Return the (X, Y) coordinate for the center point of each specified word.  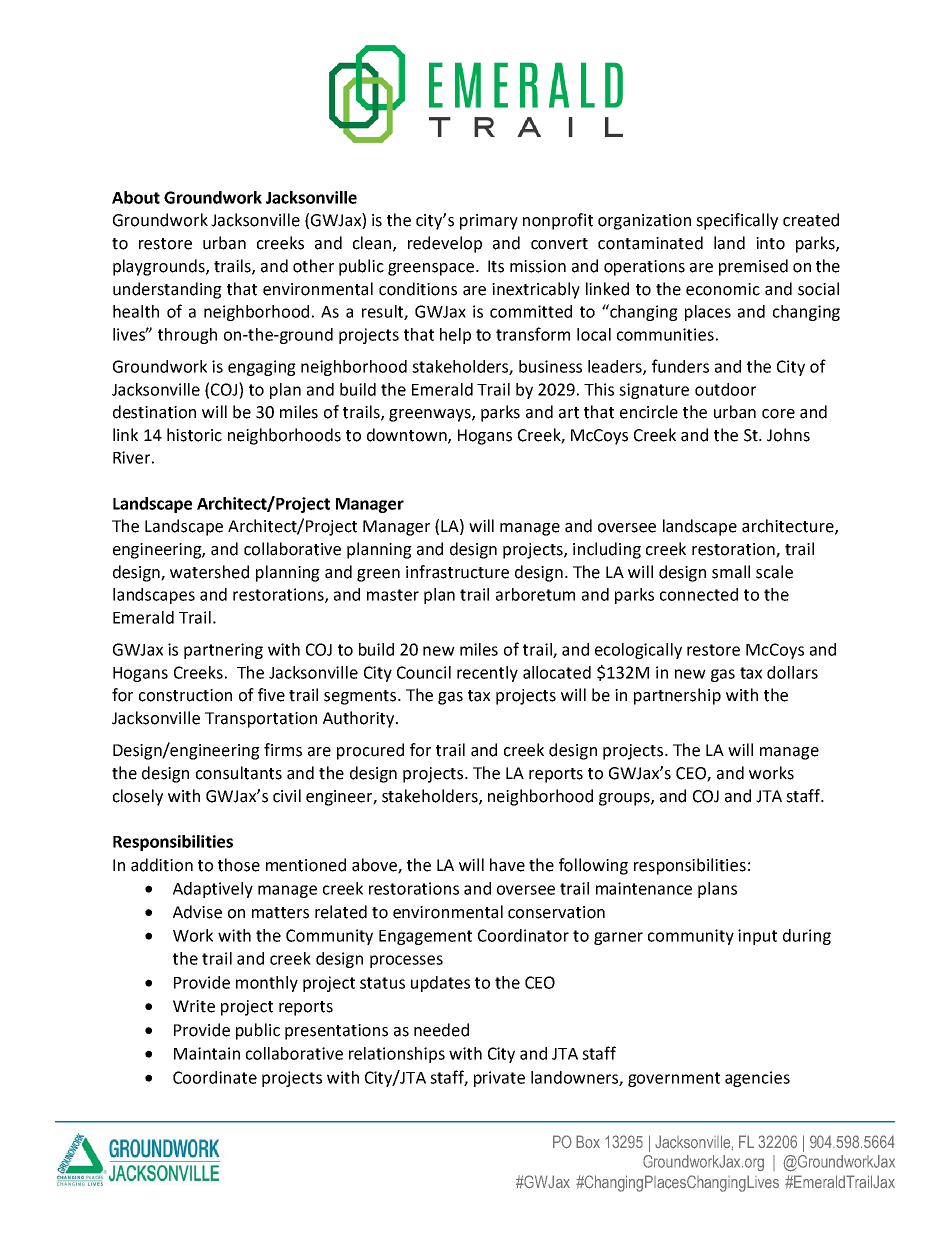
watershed (209, 572)
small (731, 572)
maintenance (644, 888)
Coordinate (215, 1077)
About (136, 197)
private (499, 1079)
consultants (239, 773)
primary (489, 222)
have (507, 865)
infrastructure (457, 572)
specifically (737, 221)
